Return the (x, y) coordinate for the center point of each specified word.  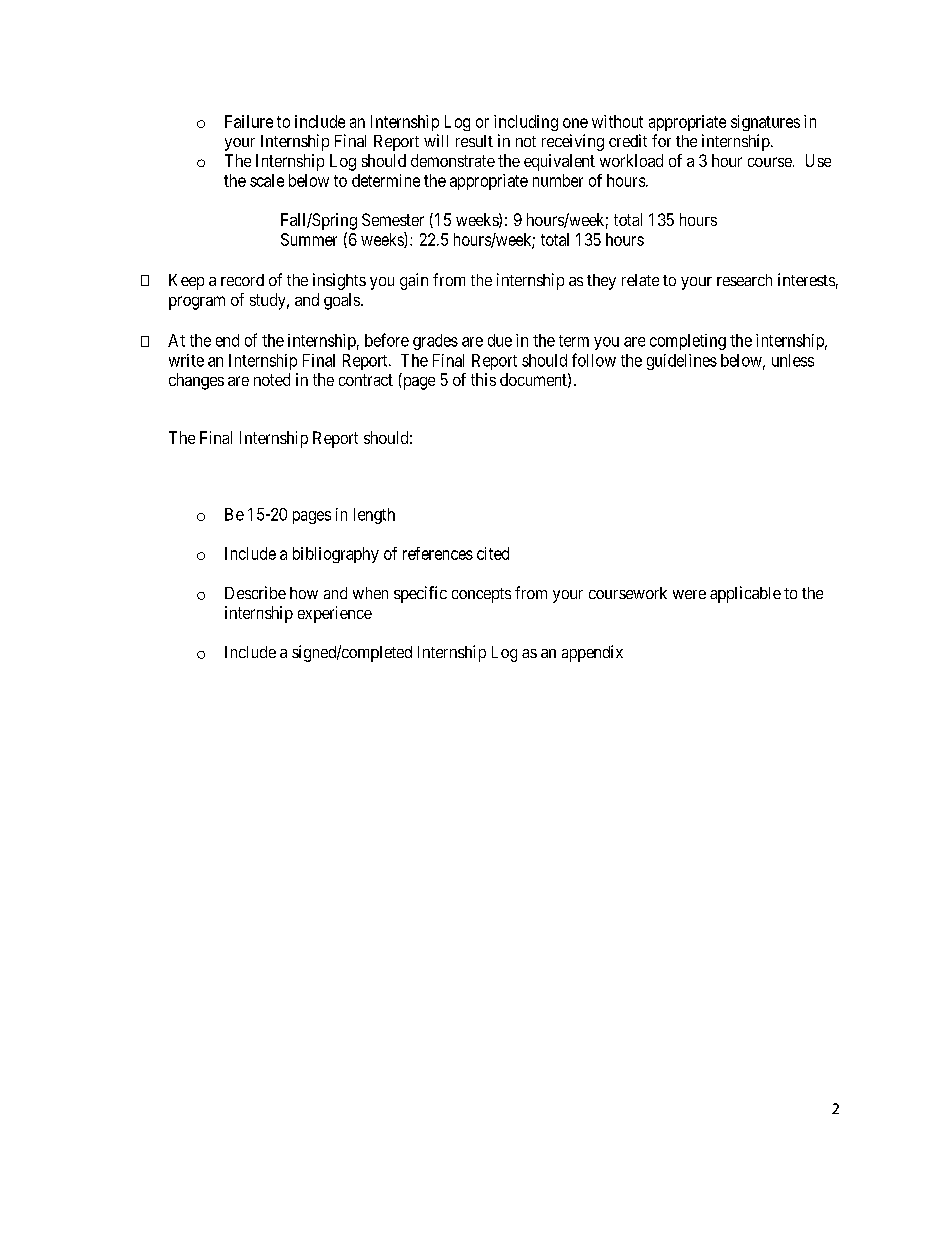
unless (793, 360)
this (483, 379)
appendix (592, 653)
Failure (249, 121)
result (474, 141)
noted (272, 379)
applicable (745, 594)
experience (335, 614)
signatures (765, 123)
